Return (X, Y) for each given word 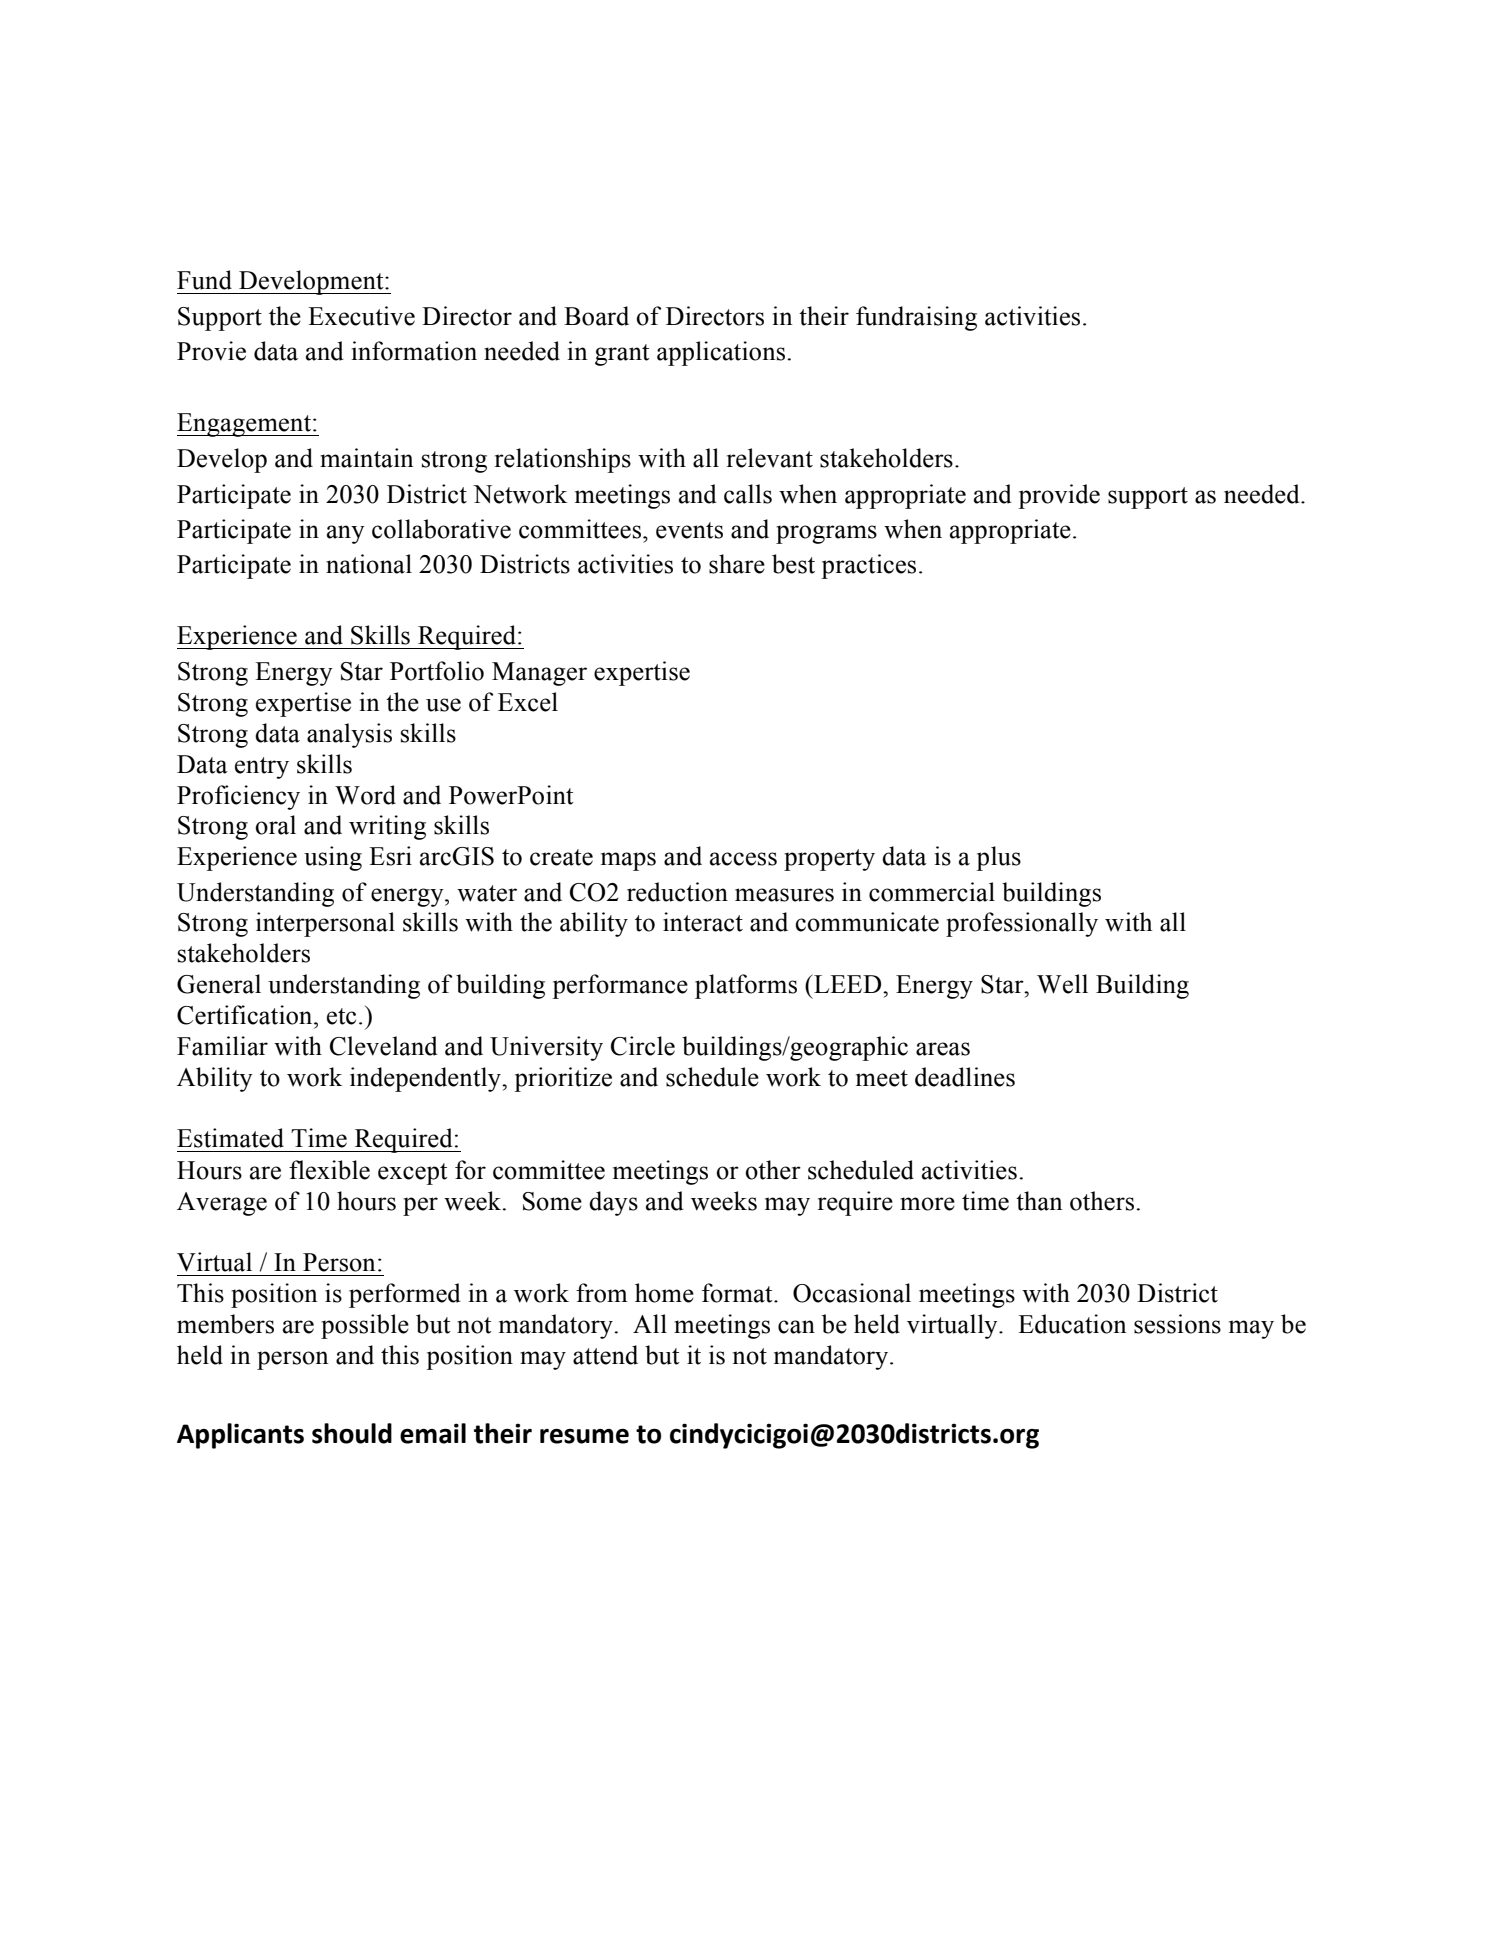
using (333, 858)
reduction (677, 892)
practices (868, 566)
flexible (329, 1170)
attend (605, 1355)
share (737, 564)
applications (722, 353)
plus (998, 858)
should (352, 1433)
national (369, 564)
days (613, 1203)
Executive (361, 316)
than (1039, 1201)
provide (1059, 496)
